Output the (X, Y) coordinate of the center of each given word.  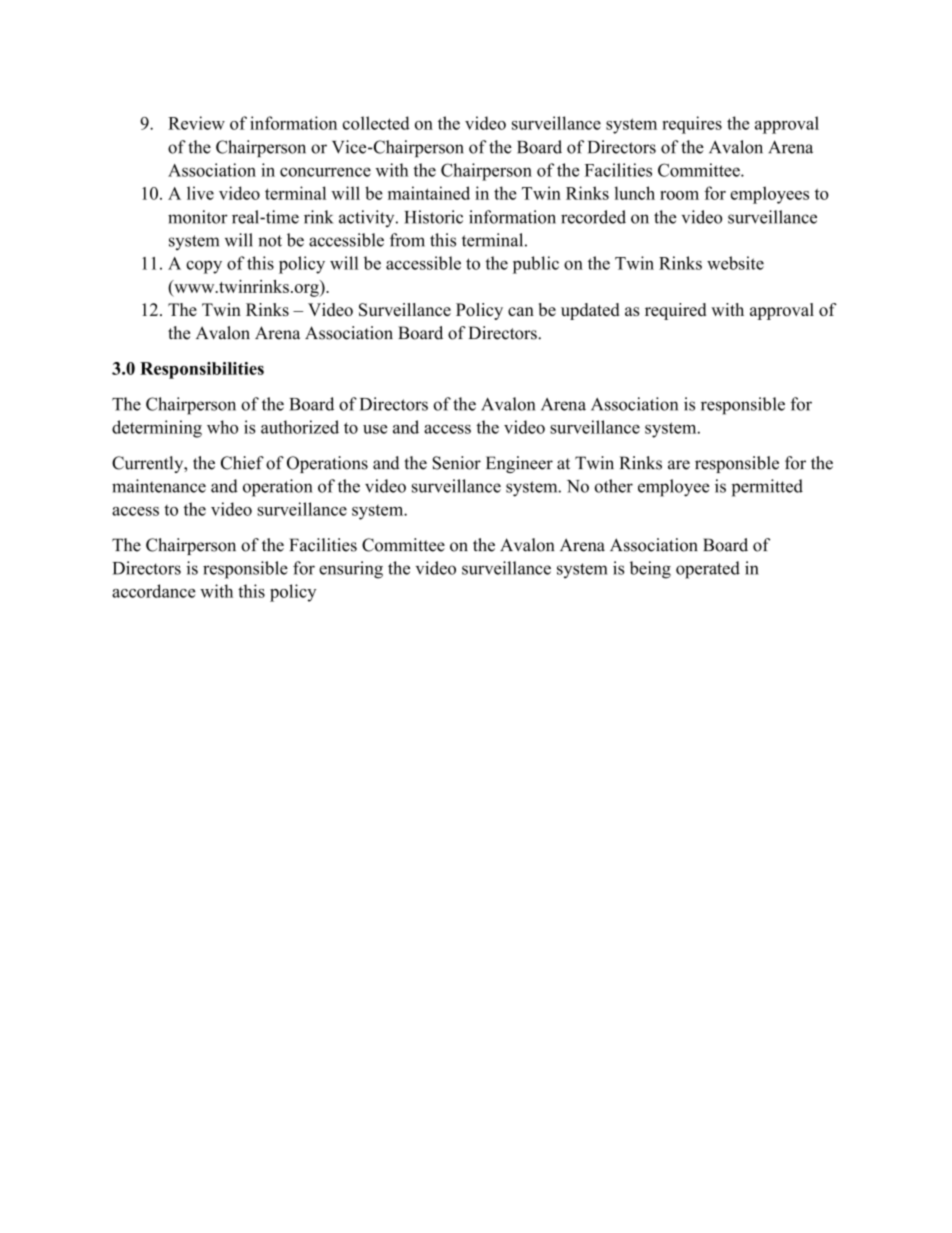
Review (196, 123)
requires (692, 125)
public (536, 265)
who (222, 427)
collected (376, 123)
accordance (154, 591)
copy (204, 267)
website (735, 263)
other (614, 486)
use (375, 429)
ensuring (351, 570)
